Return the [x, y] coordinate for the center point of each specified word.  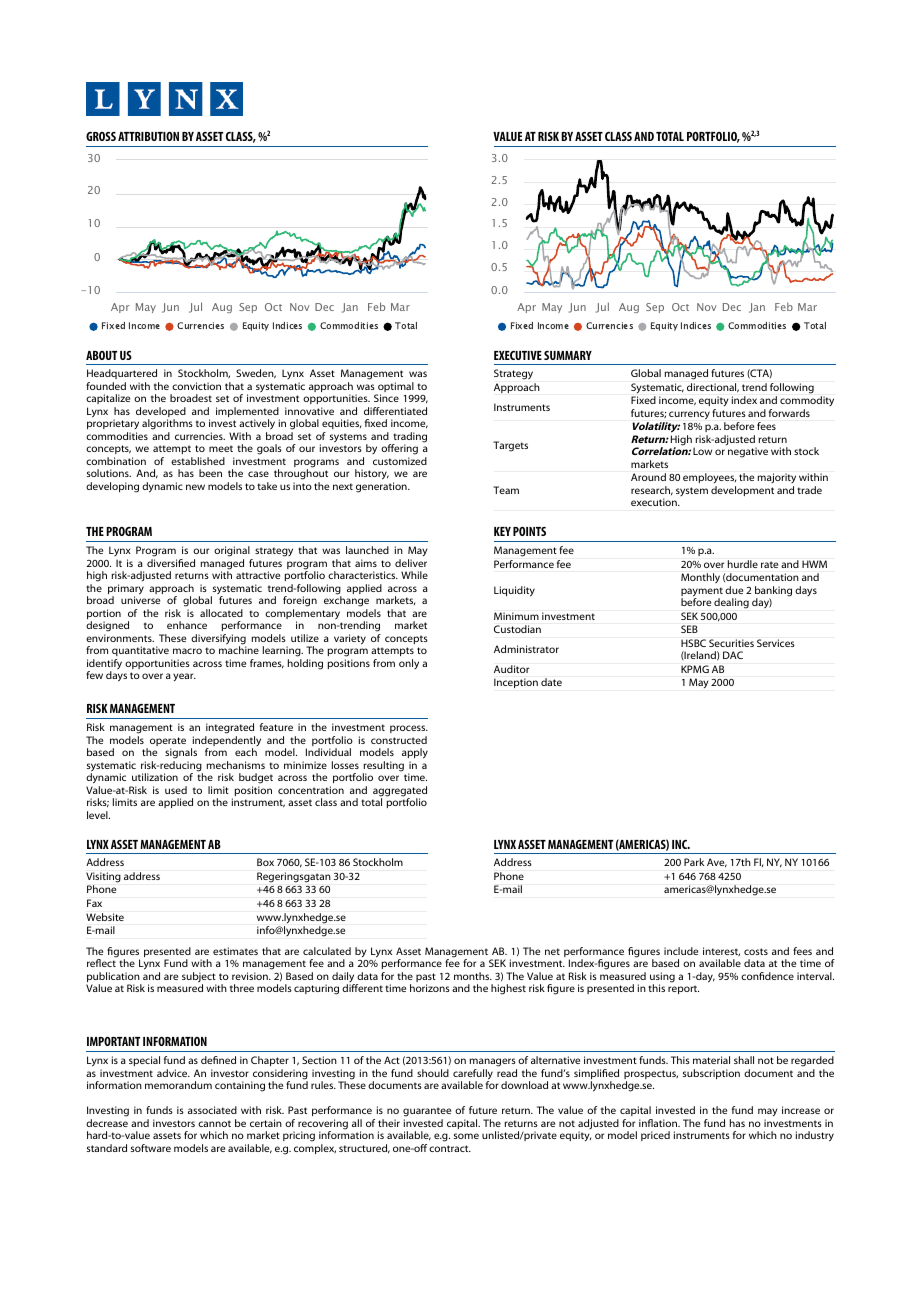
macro [187, 651]
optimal [395, 388]
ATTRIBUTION [148, 136]
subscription [711, 1074]
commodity [807, 403]
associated [212, 1110]
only [409, 664]
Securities [731, 643]
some [466, 1136]
